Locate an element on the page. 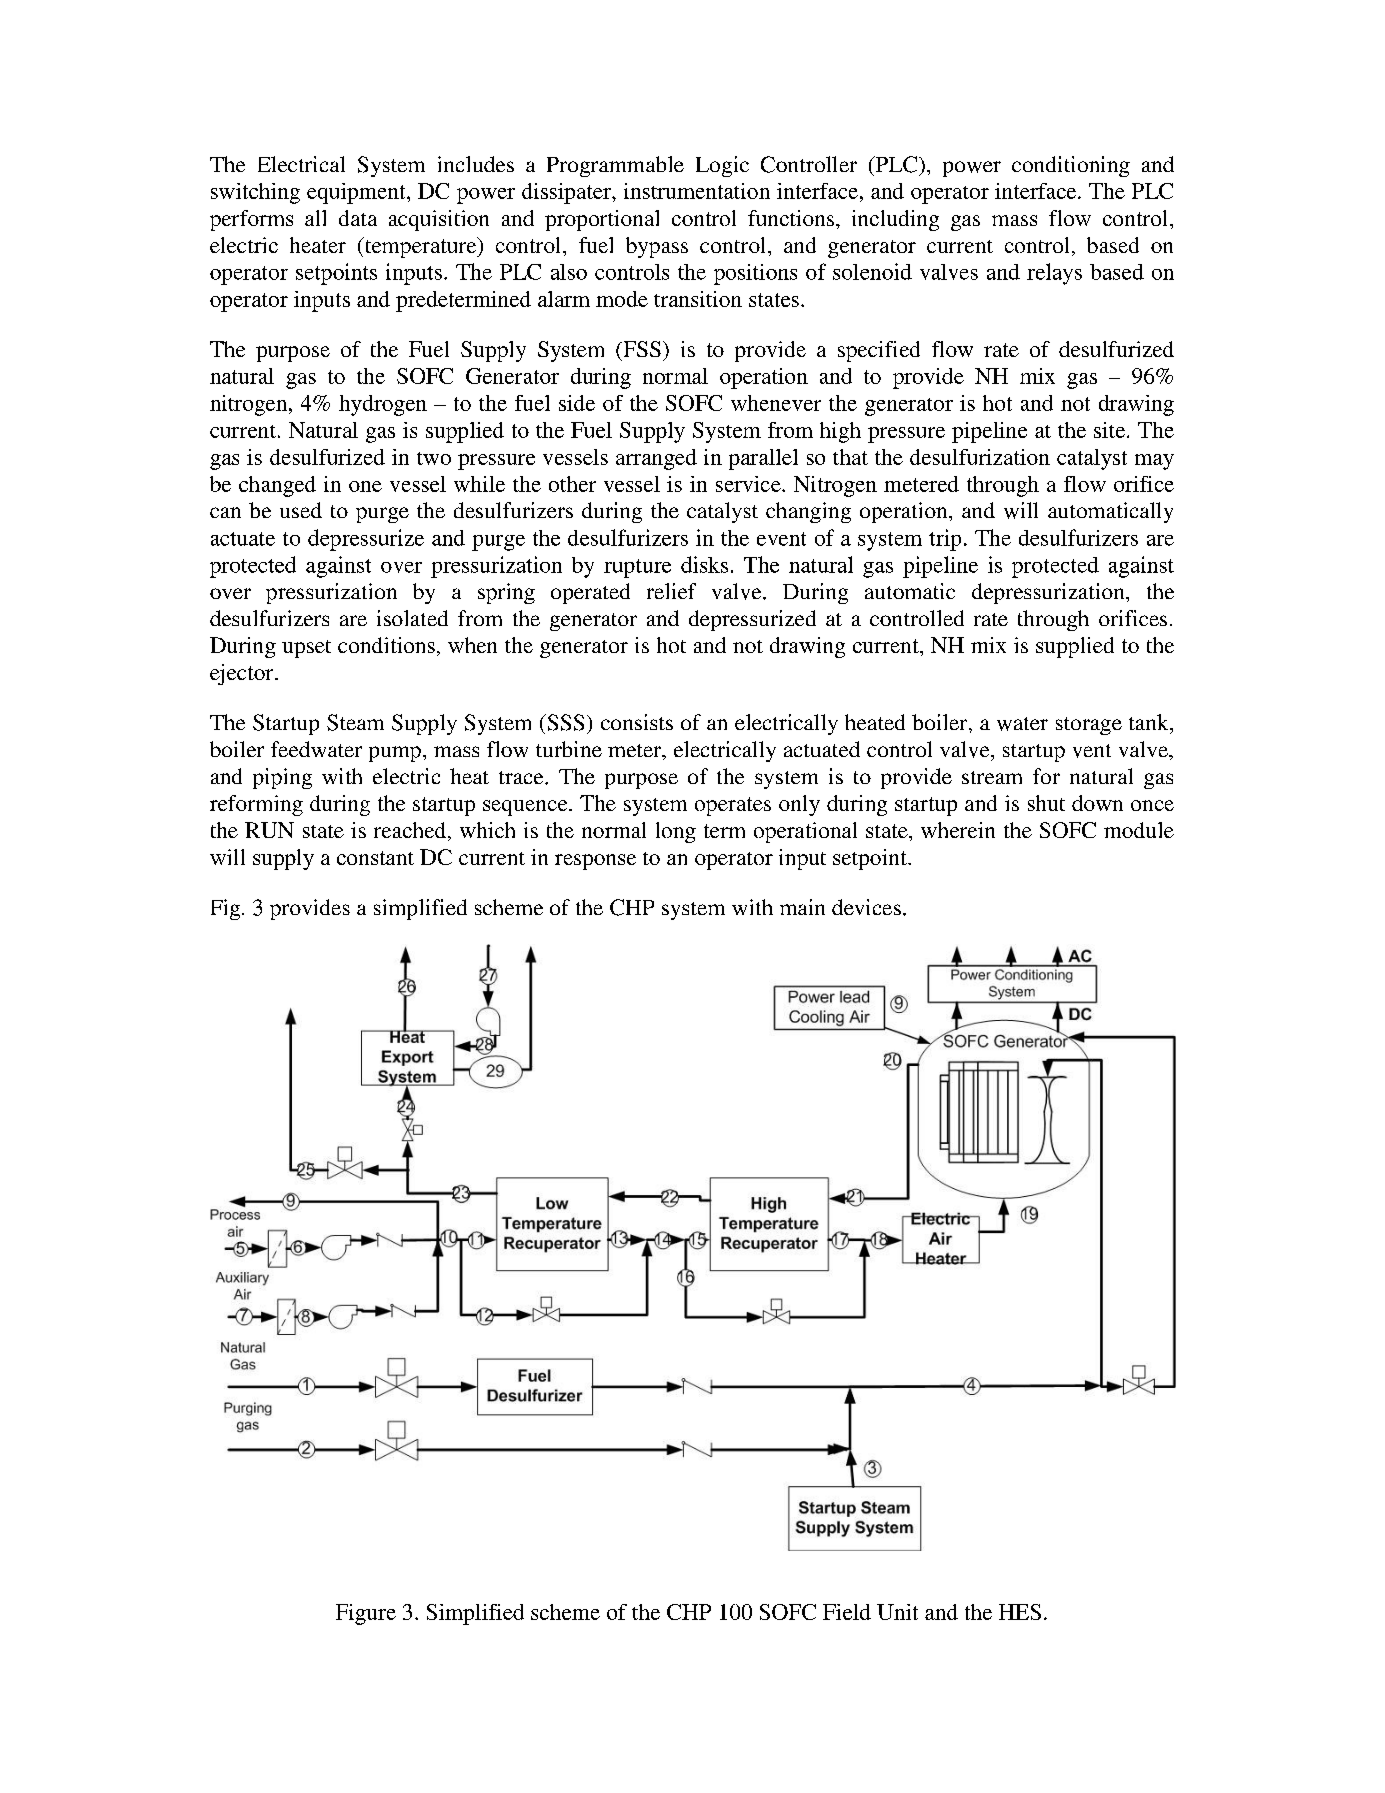  Figure is located at coordinates (366, 1614).
